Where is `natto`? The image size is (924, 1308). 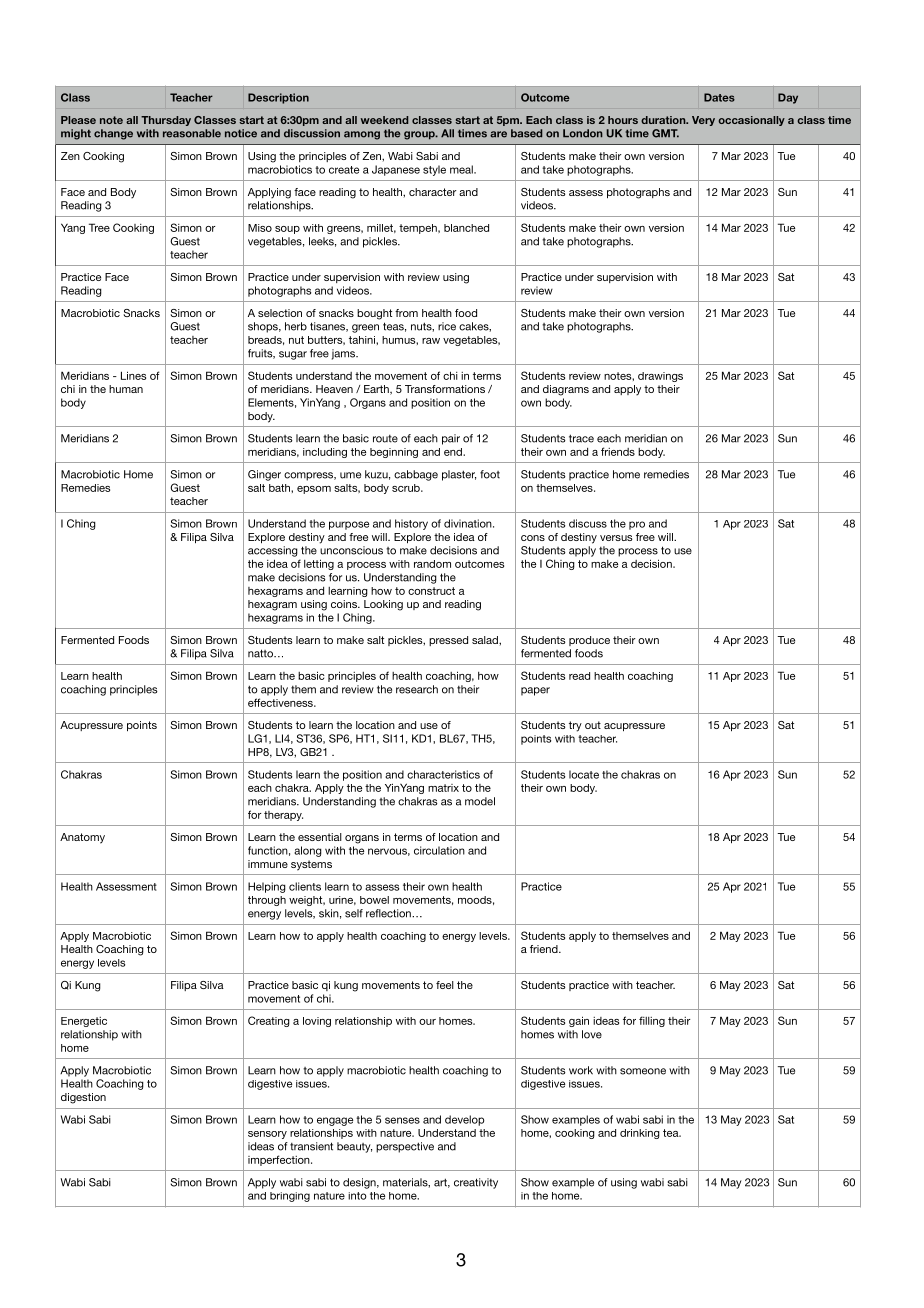 natto is located at coordinates (261, 653).
